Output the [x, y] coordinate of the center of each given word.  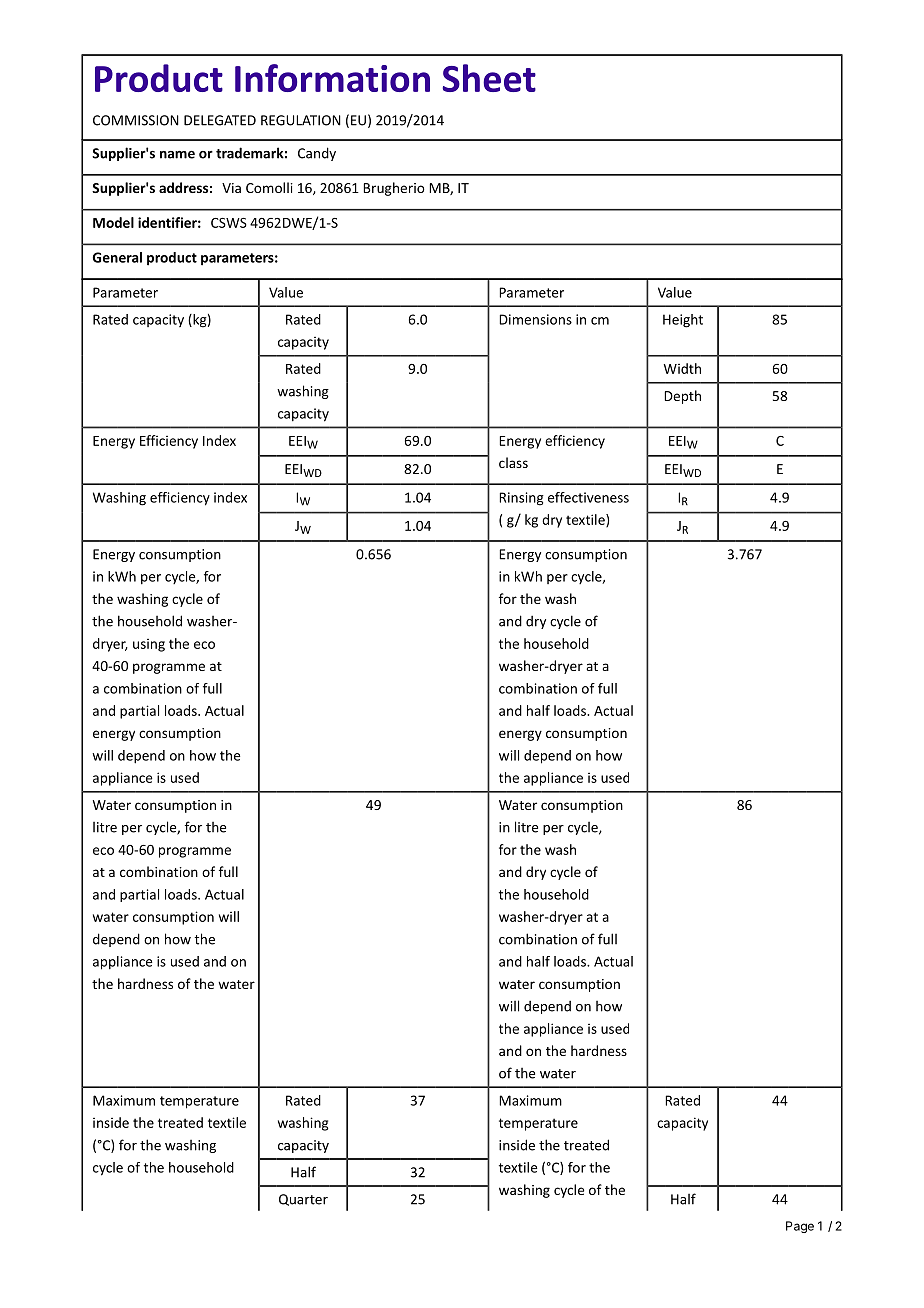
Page [800, 1227]
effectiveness [588, 497]
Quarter [303, 1200]
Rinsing [521, 499]
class [513, 462]
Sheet [489, 78]
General [117, 257]
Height [683, 321]
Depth [682, 397]
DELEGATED [220, 120]
